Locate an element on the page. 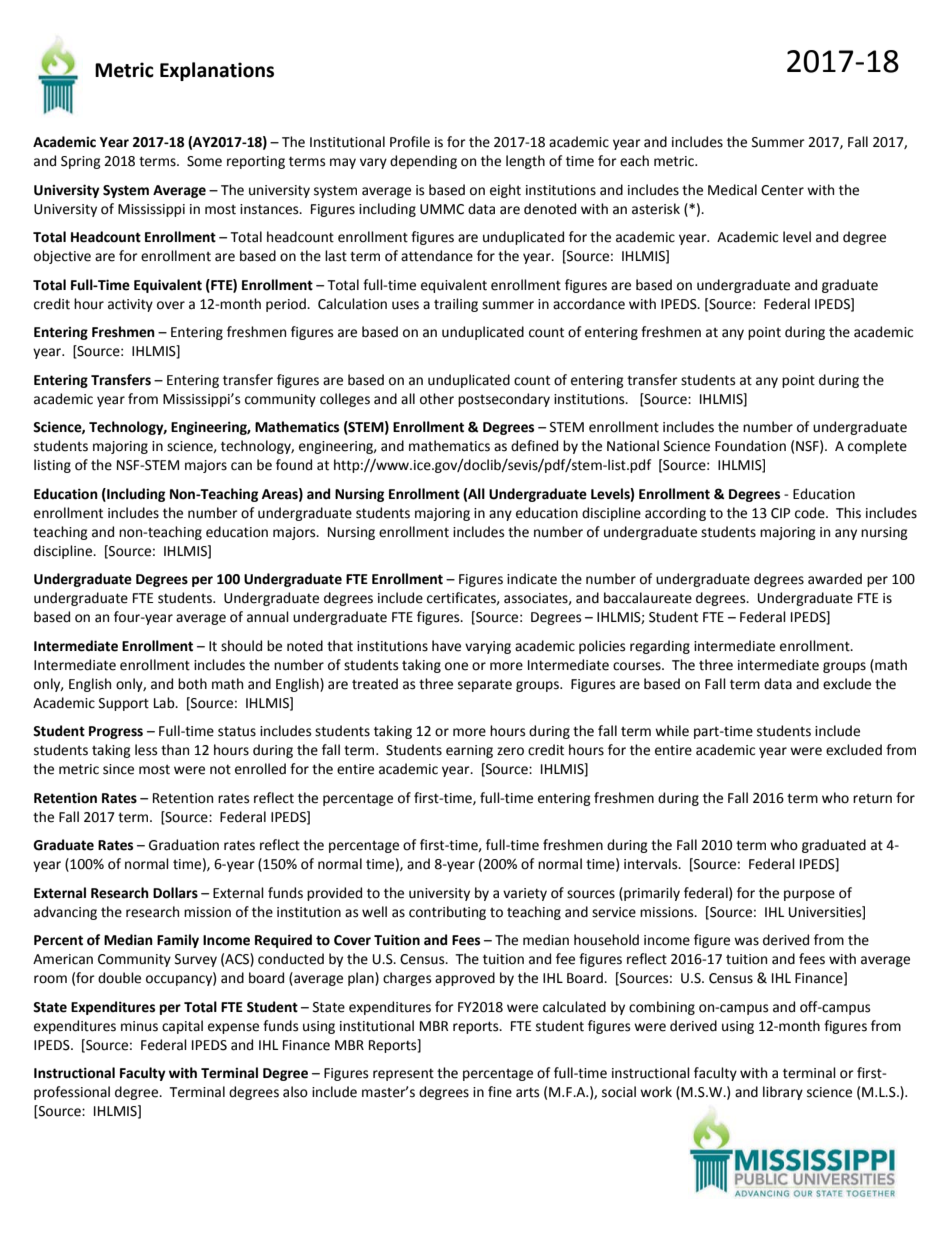  while is located at coordinates (672, 731).
